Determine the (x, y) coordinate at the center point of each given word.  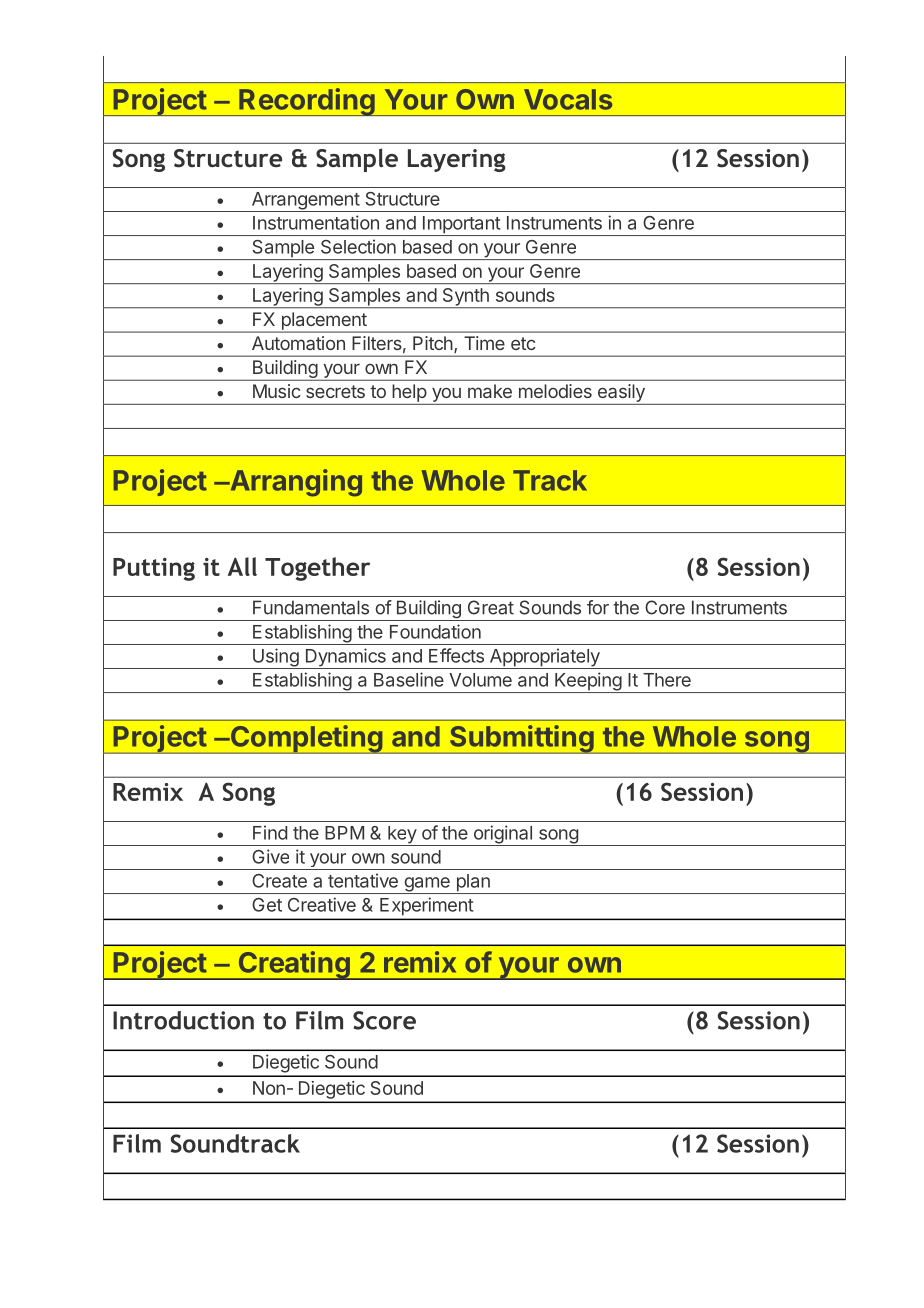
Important (461, 226)
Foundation (435, 631)
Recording (307, 102)
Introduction (183, 1020)
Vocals (568, 99)
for (598, 607)
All (242, 566)
